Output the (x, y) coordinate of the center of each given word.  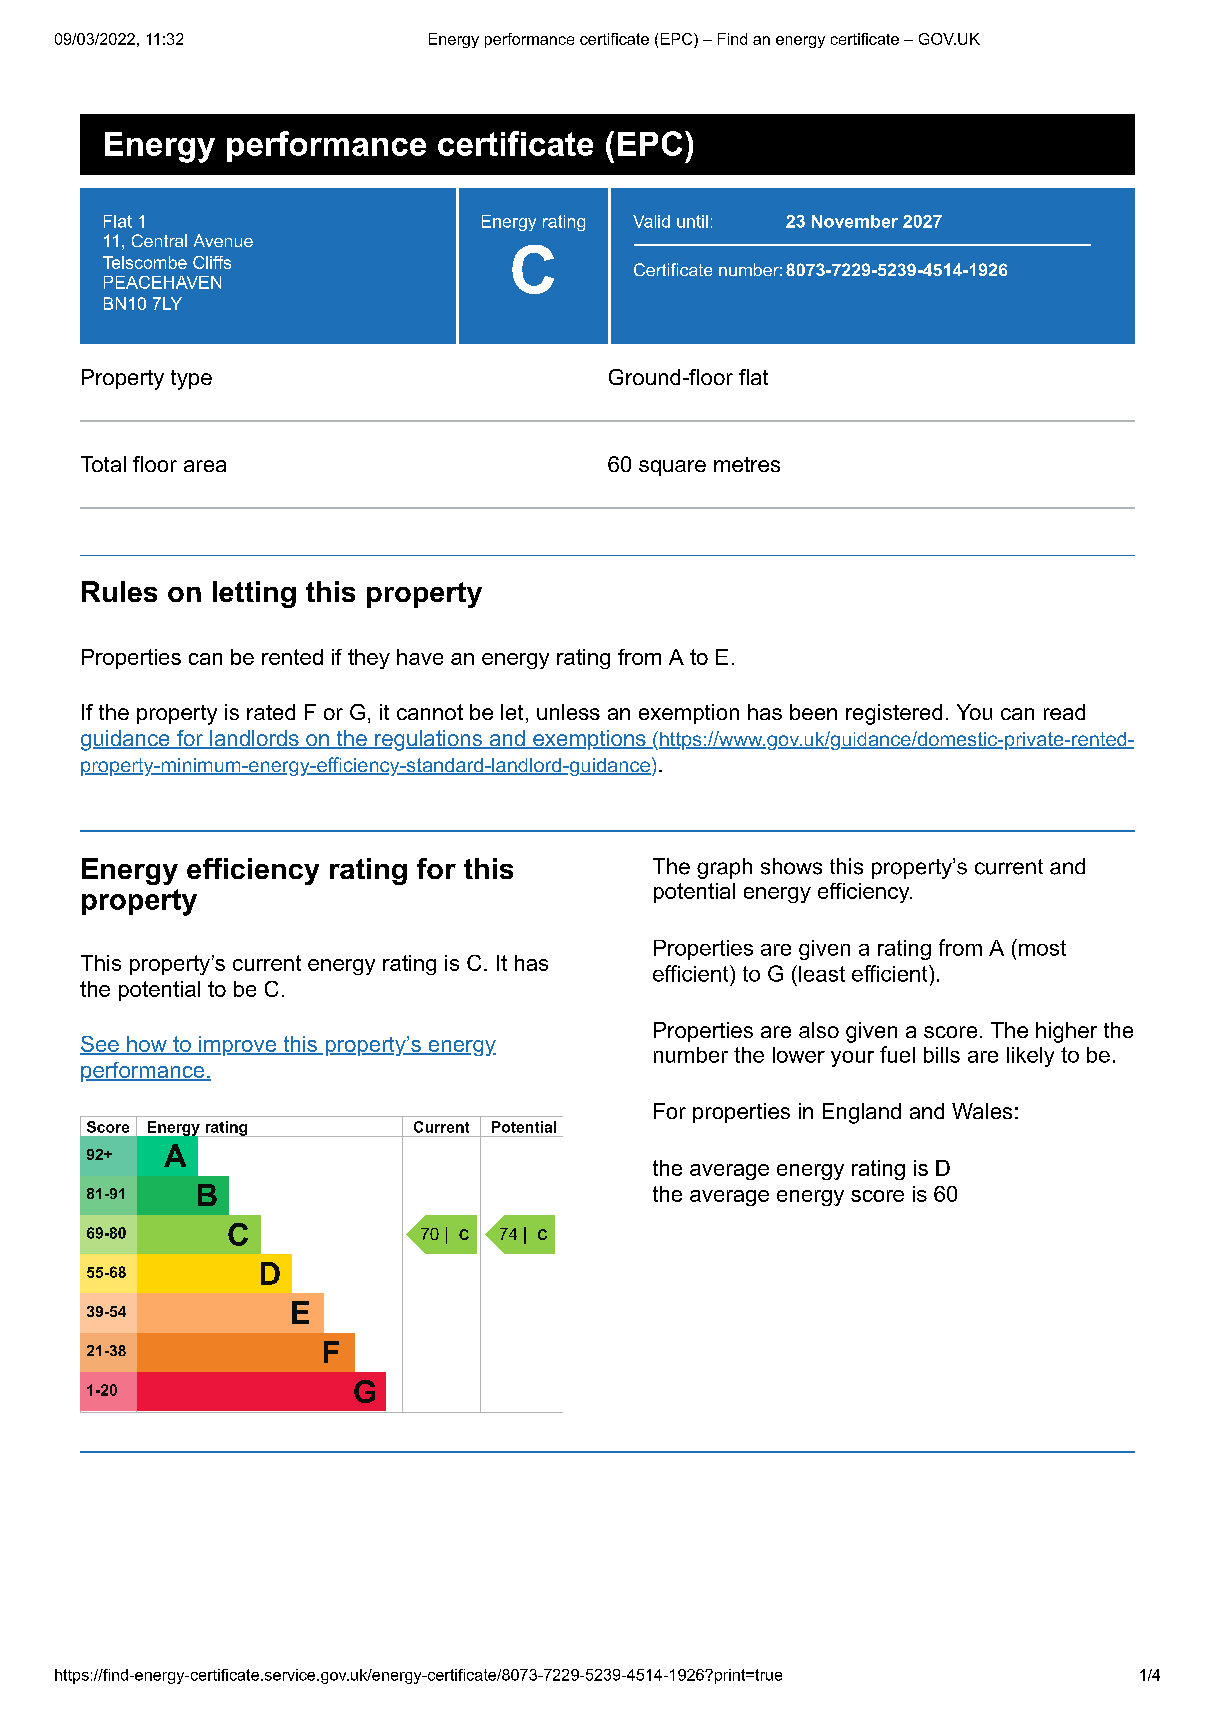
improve (238, 1046)
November (855, 221)
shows (791, 866)
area (205, 466)
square (672, 468)
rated (271, 712)
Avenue (223, 240)
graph (724, 868)
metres (747, 464)
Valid (651, 221)
